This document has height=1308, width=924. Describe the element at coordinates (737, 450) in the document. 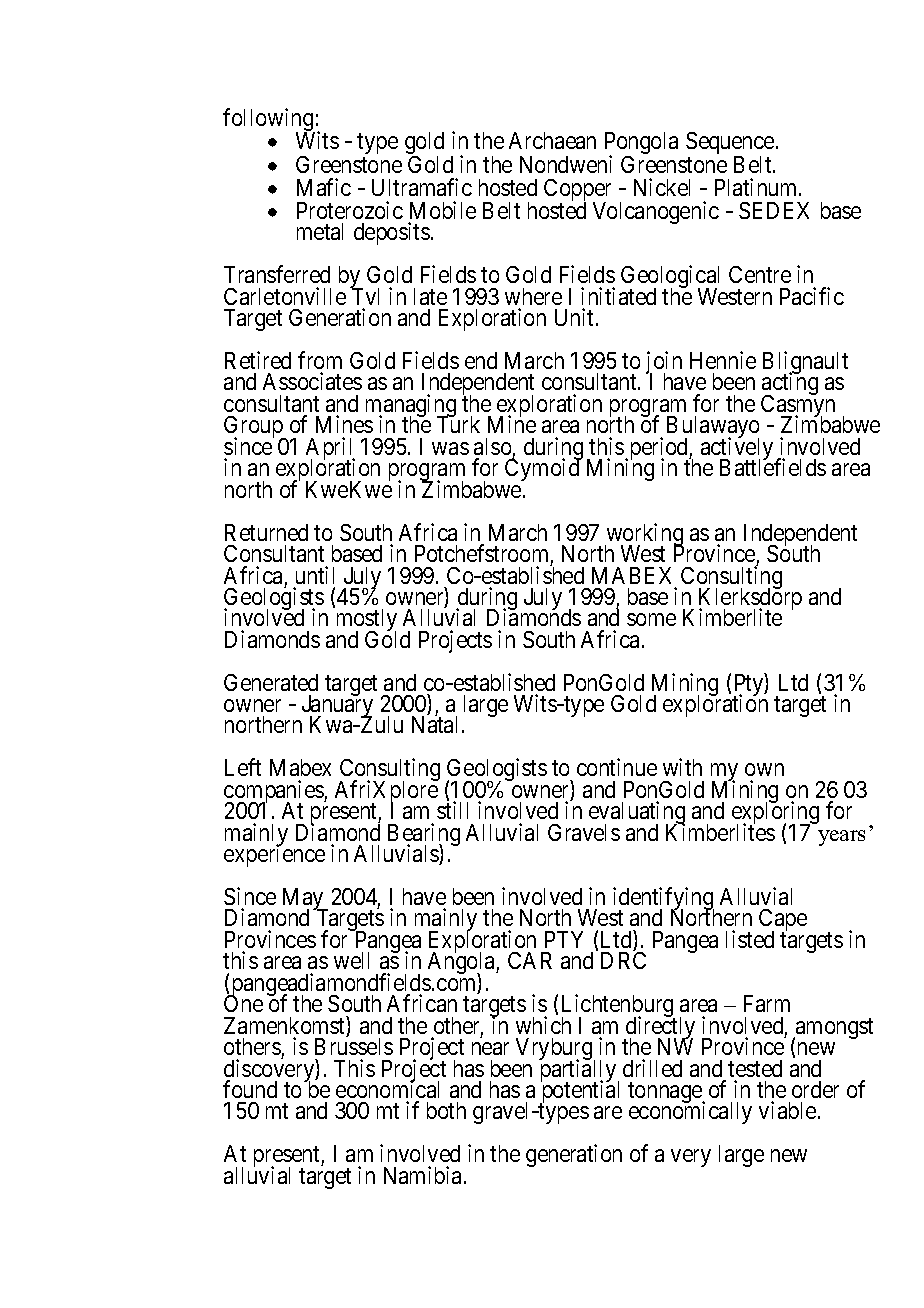

I see `actively` at that location.
